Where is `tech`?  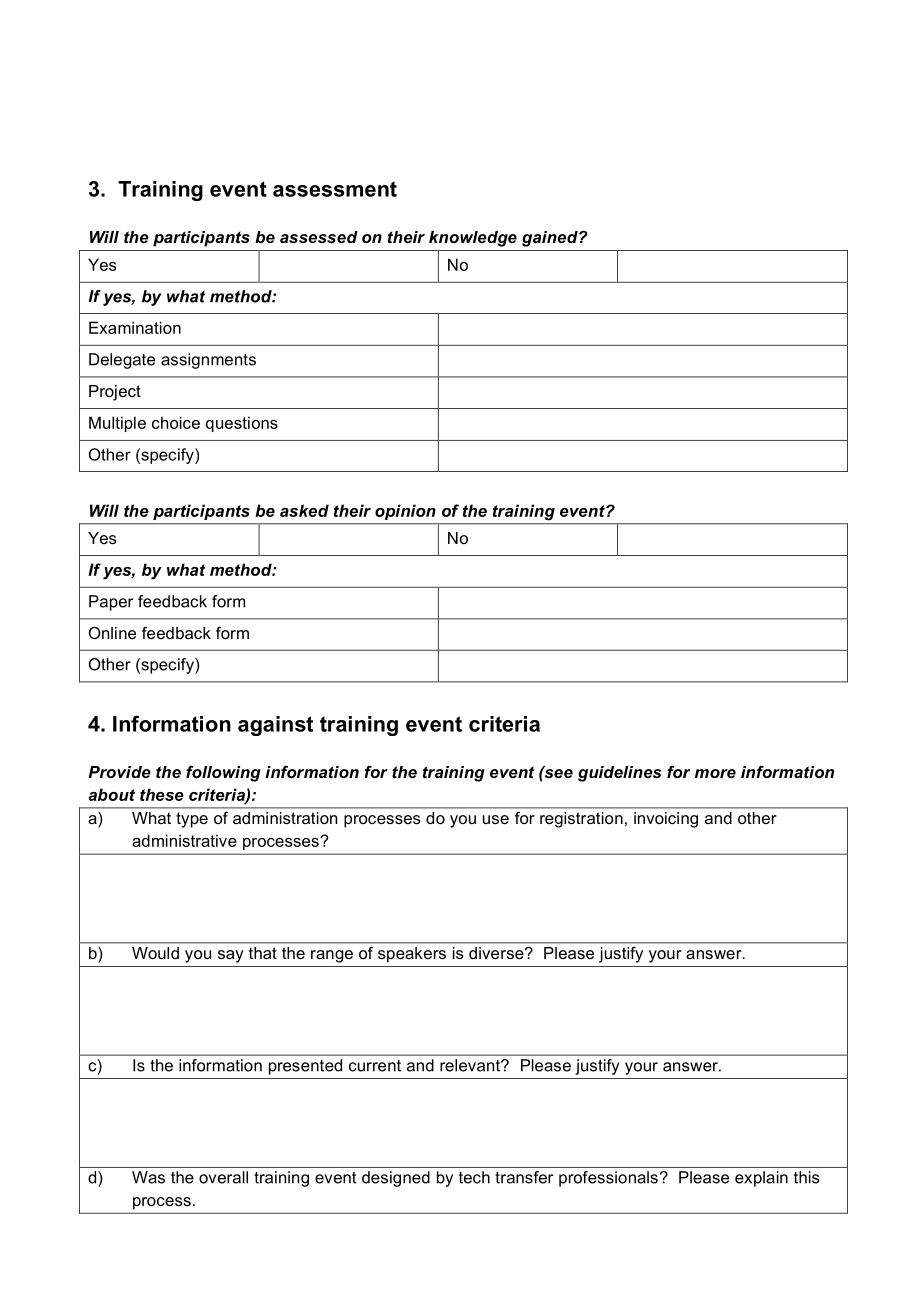
tech is located at coordinates (474, 1177).
